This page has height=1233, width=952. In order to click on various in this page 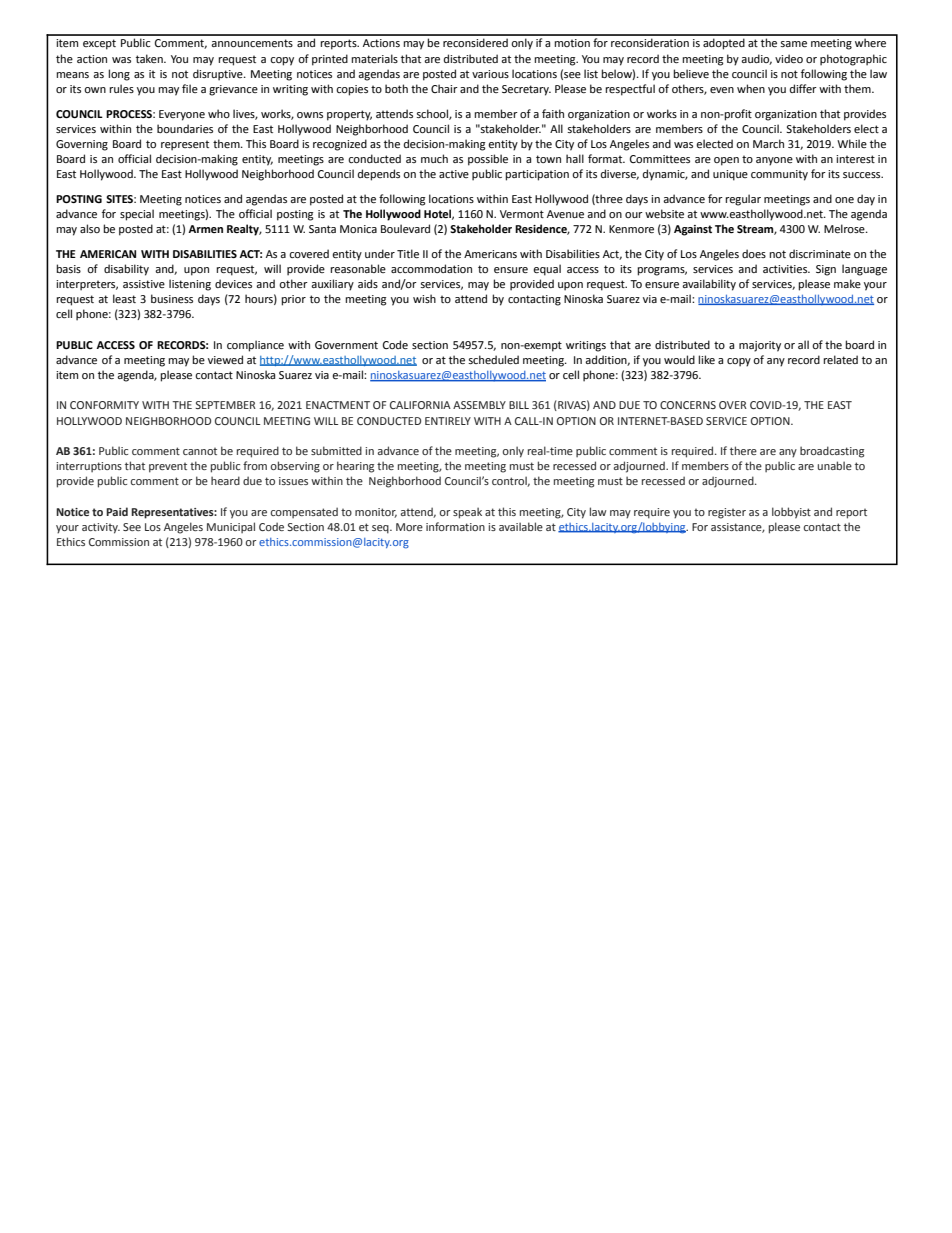, I will do `click(490, 74)`.
